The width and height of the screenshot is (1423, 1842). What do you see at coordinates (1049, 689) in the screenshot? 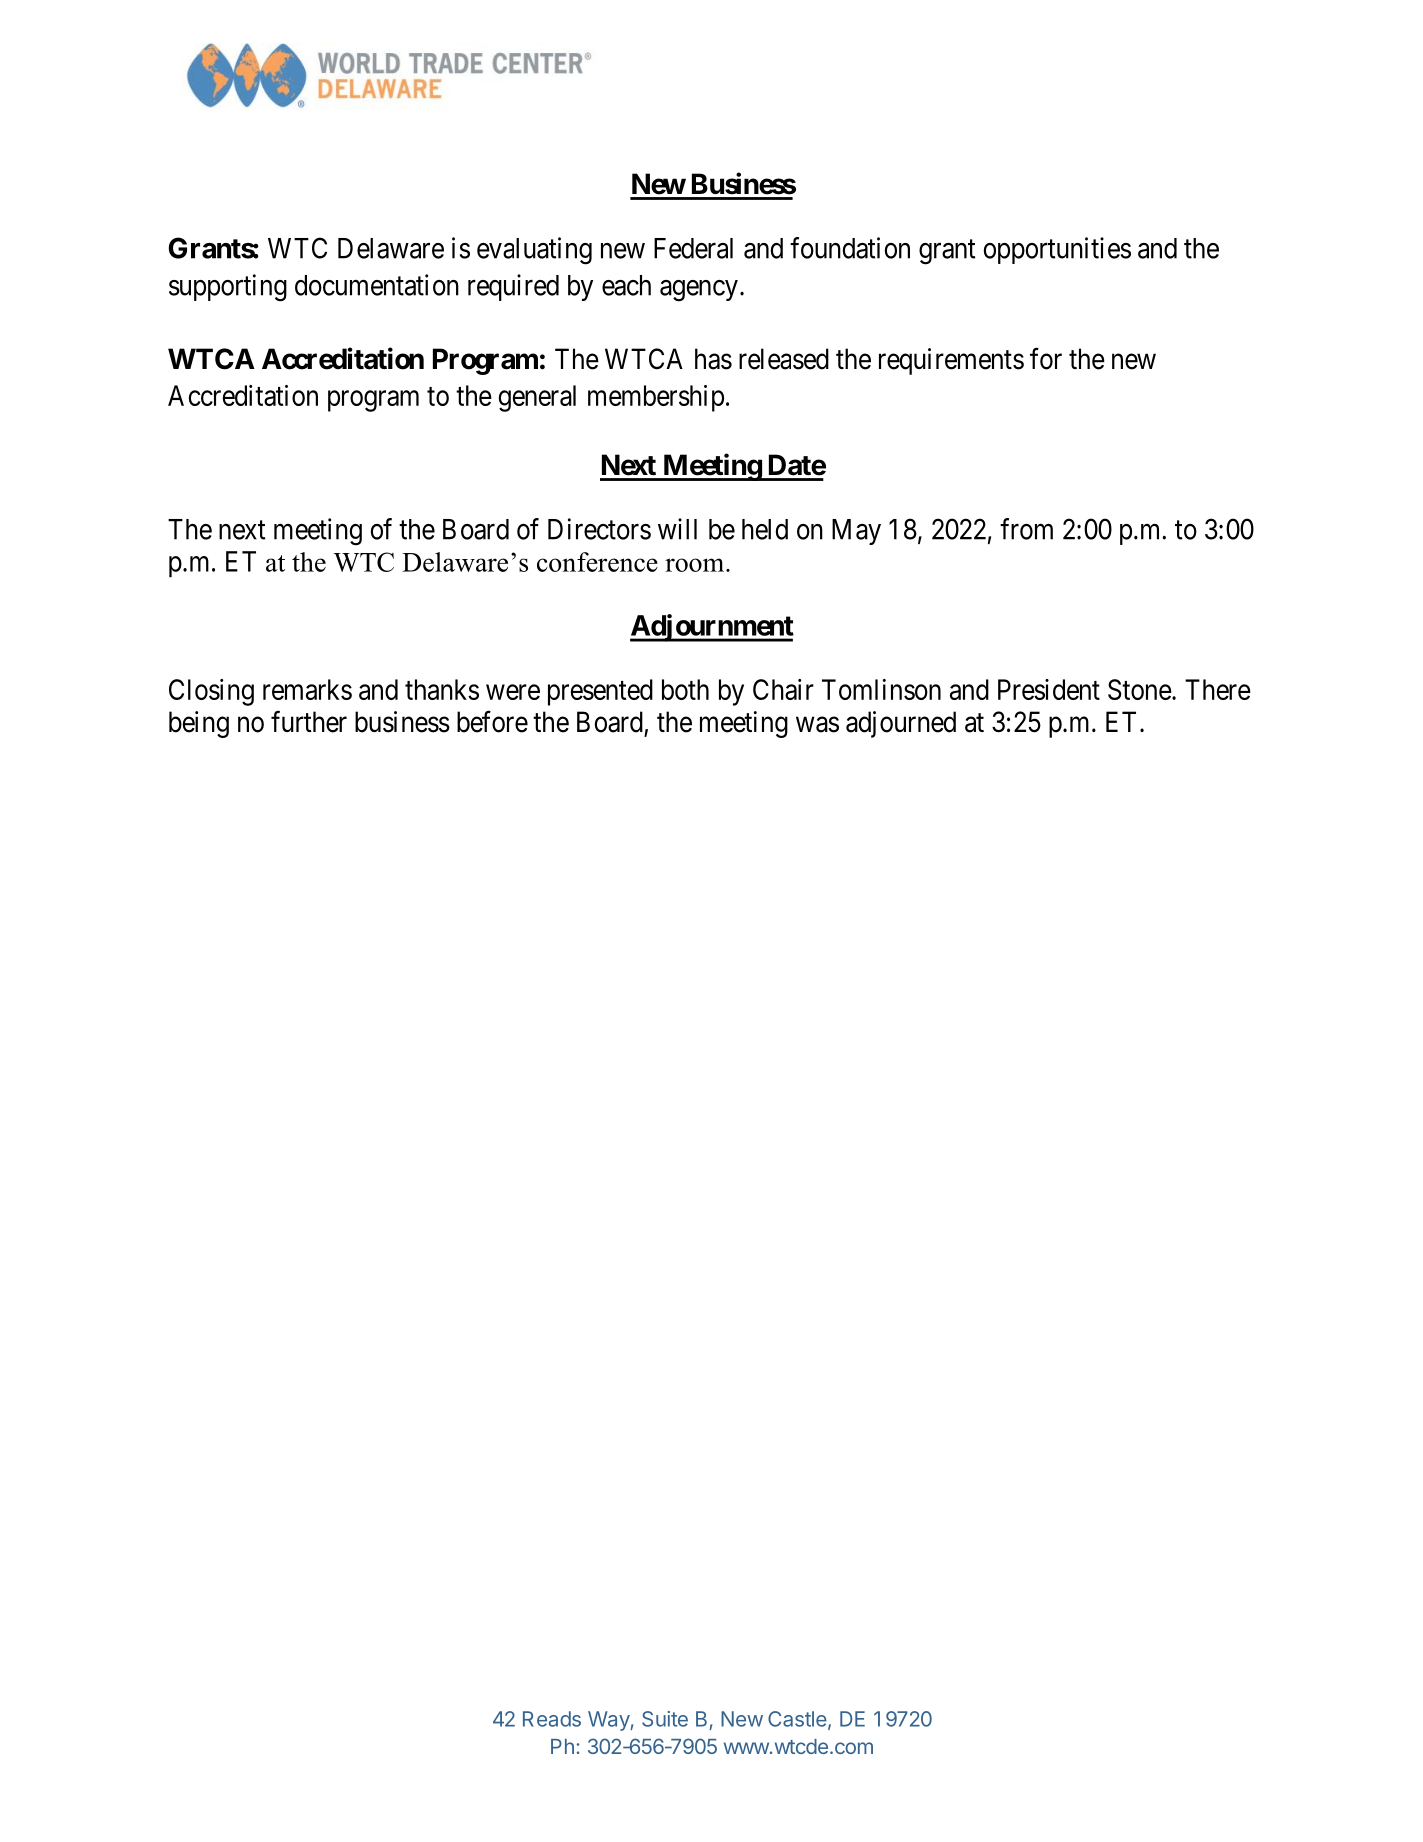
I see `President` at bounding box center [1049, 689].
